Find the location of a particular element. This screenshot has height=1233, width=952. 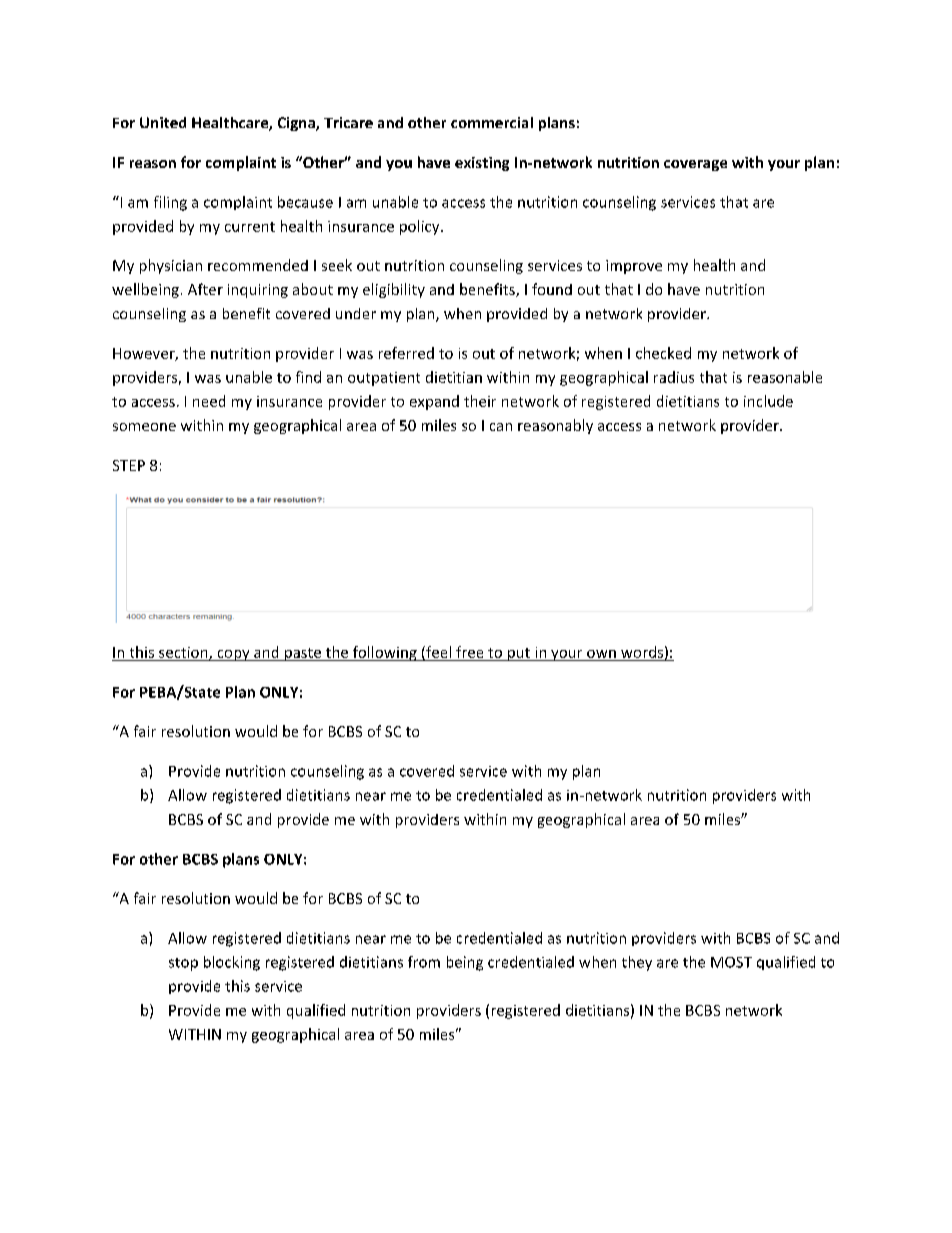

own is located at coordinates (601, 654).
